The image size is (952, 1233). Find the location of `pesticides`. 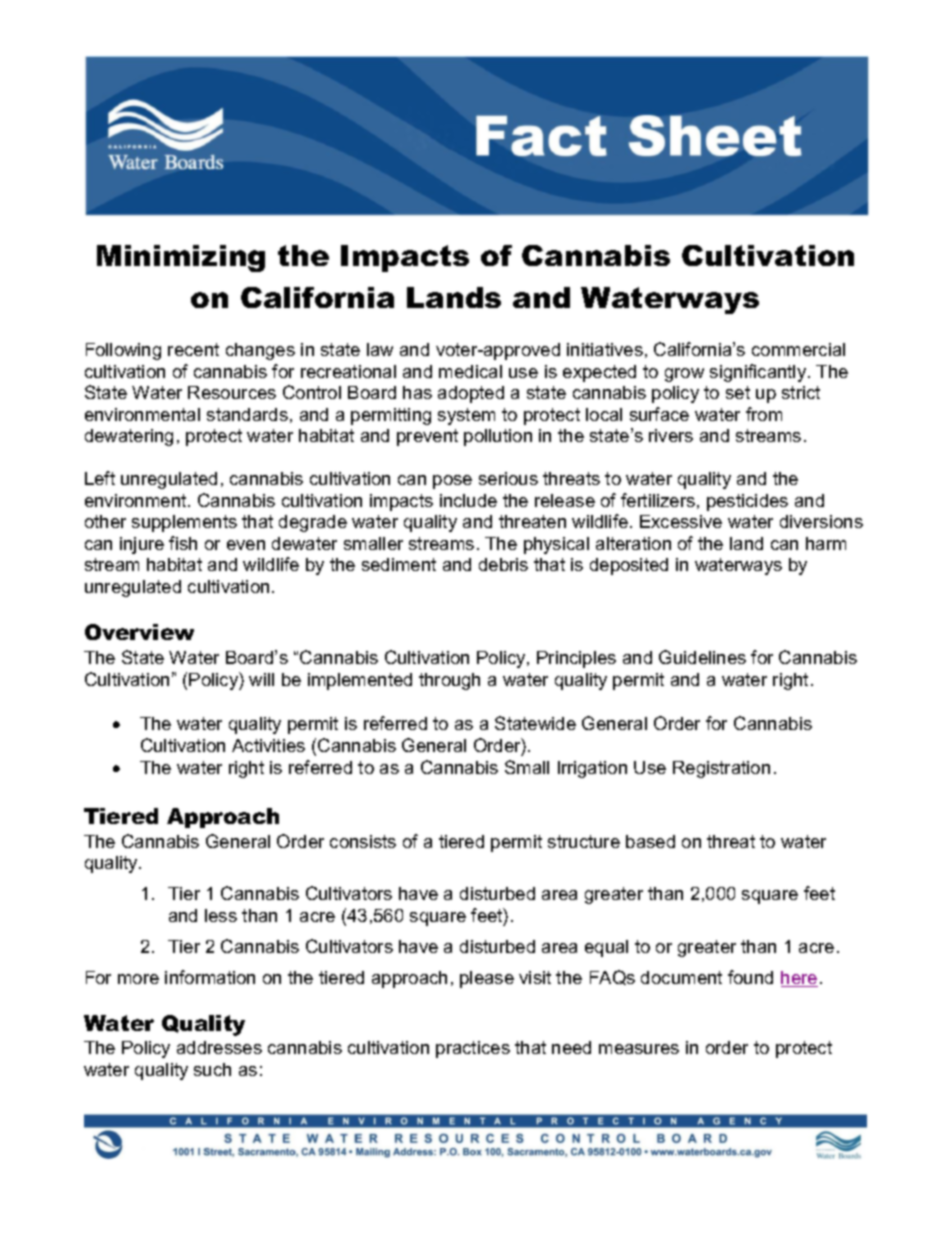

pesticides is located at coordinates (747, 502).
